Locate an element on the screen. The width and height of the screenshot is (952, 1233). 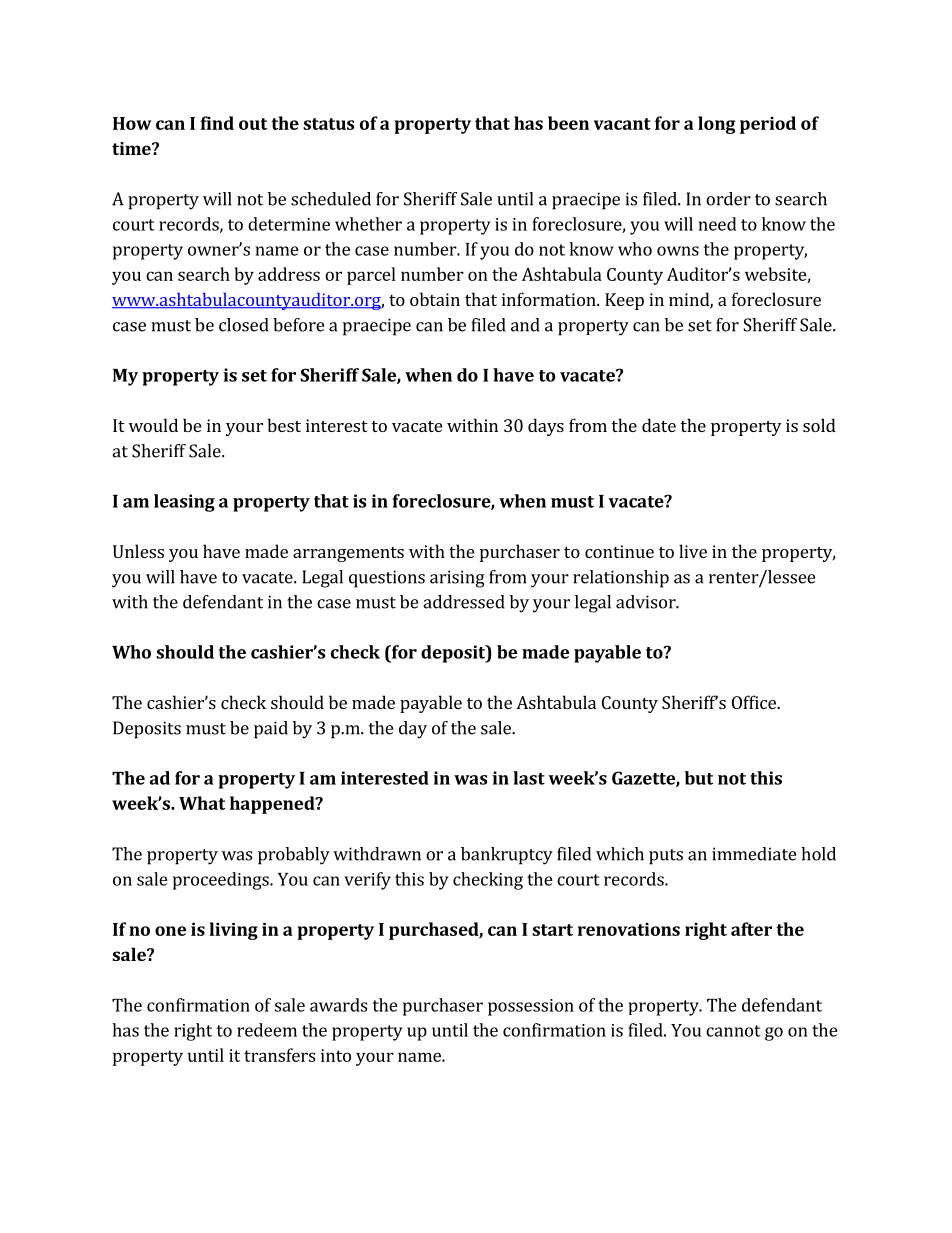
long is located at coordinates (717, 125).
